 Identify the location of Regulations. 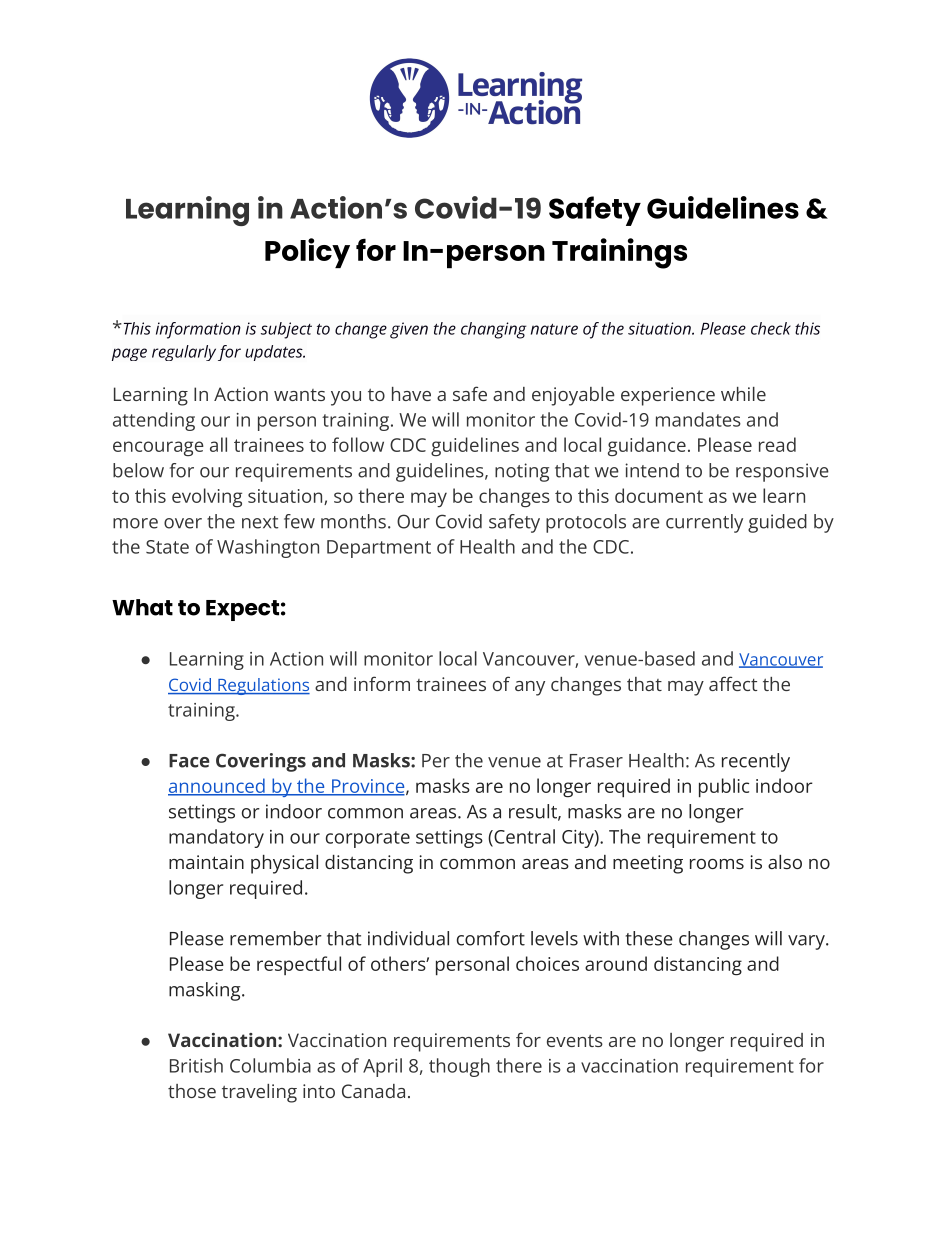
(263, 686).
